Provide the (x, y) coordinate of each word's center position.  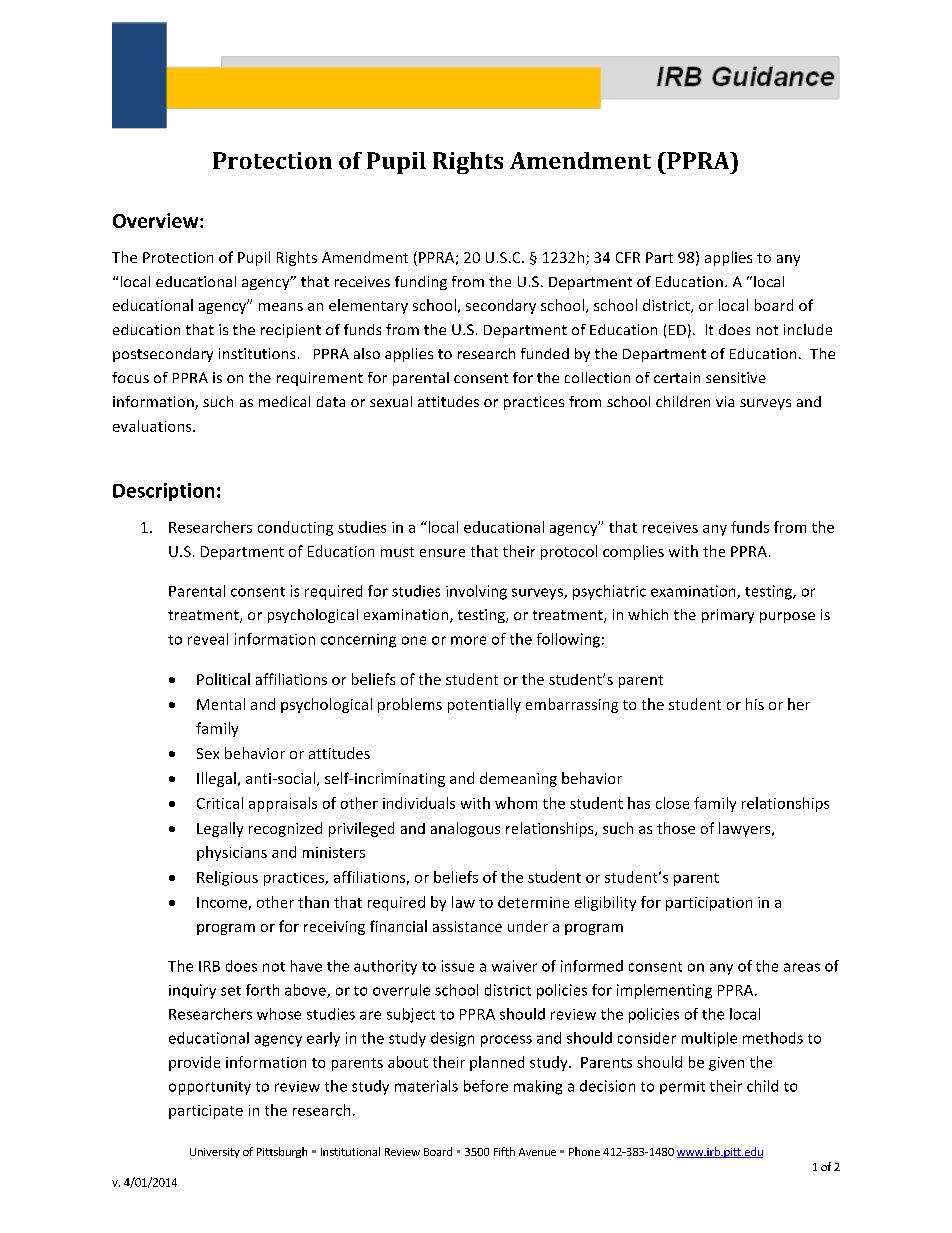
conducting (295, 528)
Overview (157, 220)
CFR (628, 257)
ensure (442, 553)
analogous (465, 829)
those (676, 828)
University (215, 1153)
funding (421, 283)
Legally (220, 829)
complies (633, 552)
